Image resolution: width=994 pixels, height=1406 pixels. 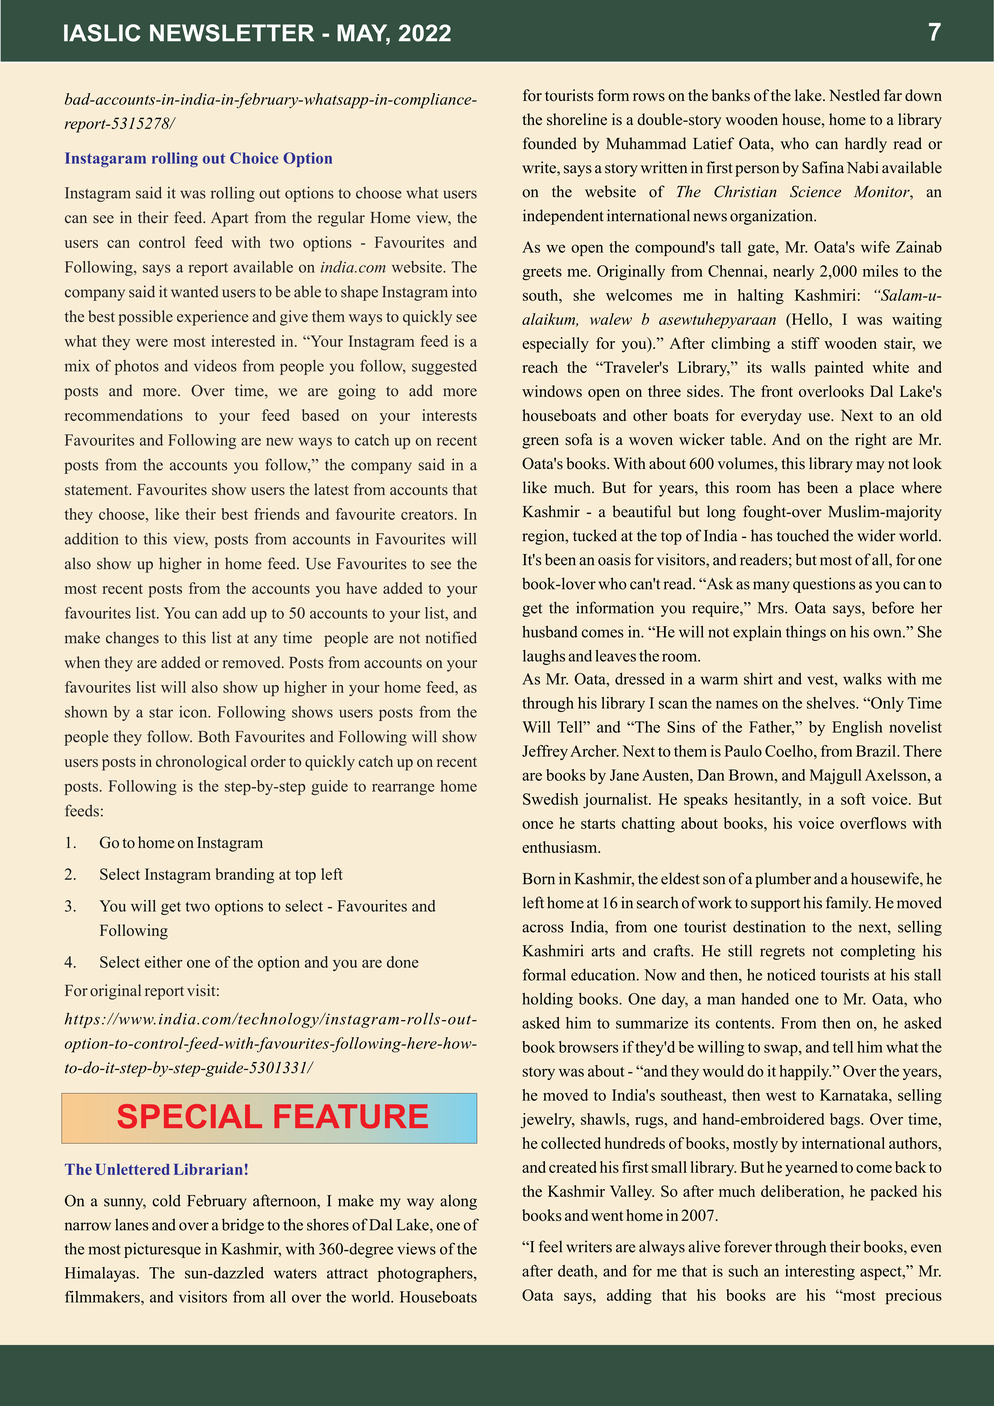 I want to click on Choice, so click(x=254, y=158).
